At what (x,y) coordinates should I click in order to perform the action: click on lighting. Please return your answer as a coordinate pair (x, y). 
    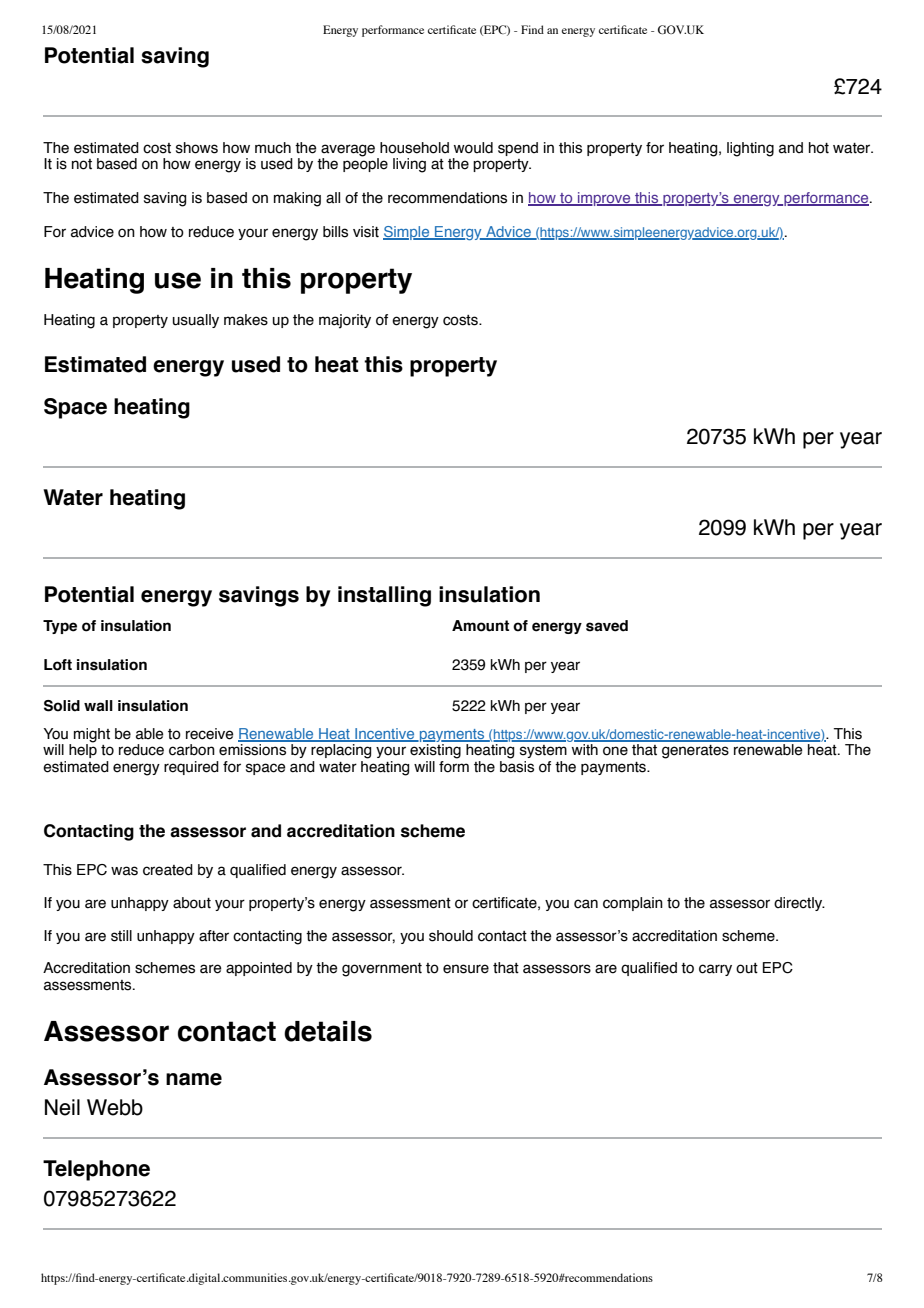
    Looking at the image, I should click on (750, 149).
